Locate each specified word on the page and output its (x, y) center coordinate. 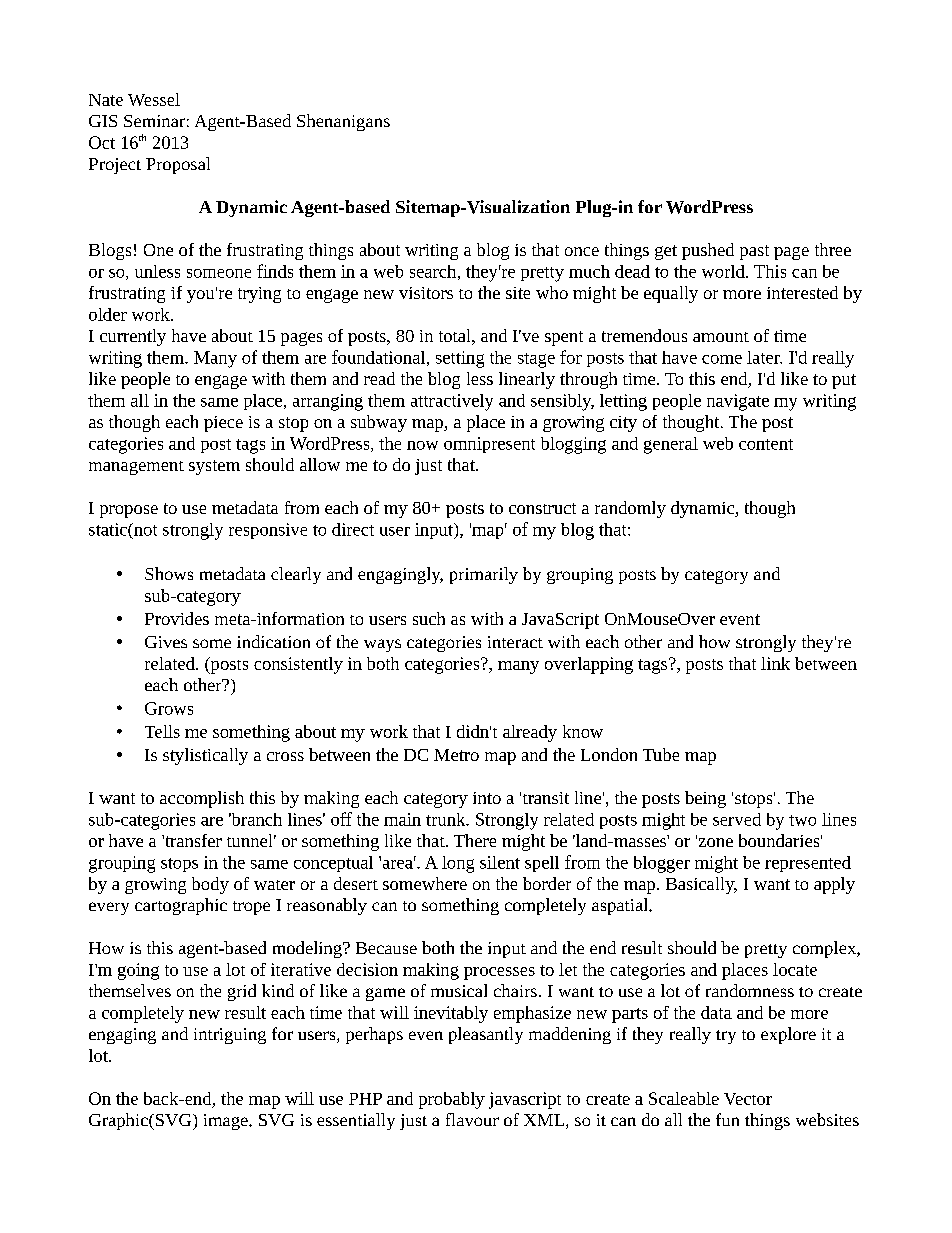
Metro (456, 755)
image (227, 1122)
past (754, 252)
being (705, 799)
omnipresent (489, 445)
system (214, 467)
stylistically (205, 756)
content (766, 444)
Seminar (154, 121)
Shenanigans (343, 122)
